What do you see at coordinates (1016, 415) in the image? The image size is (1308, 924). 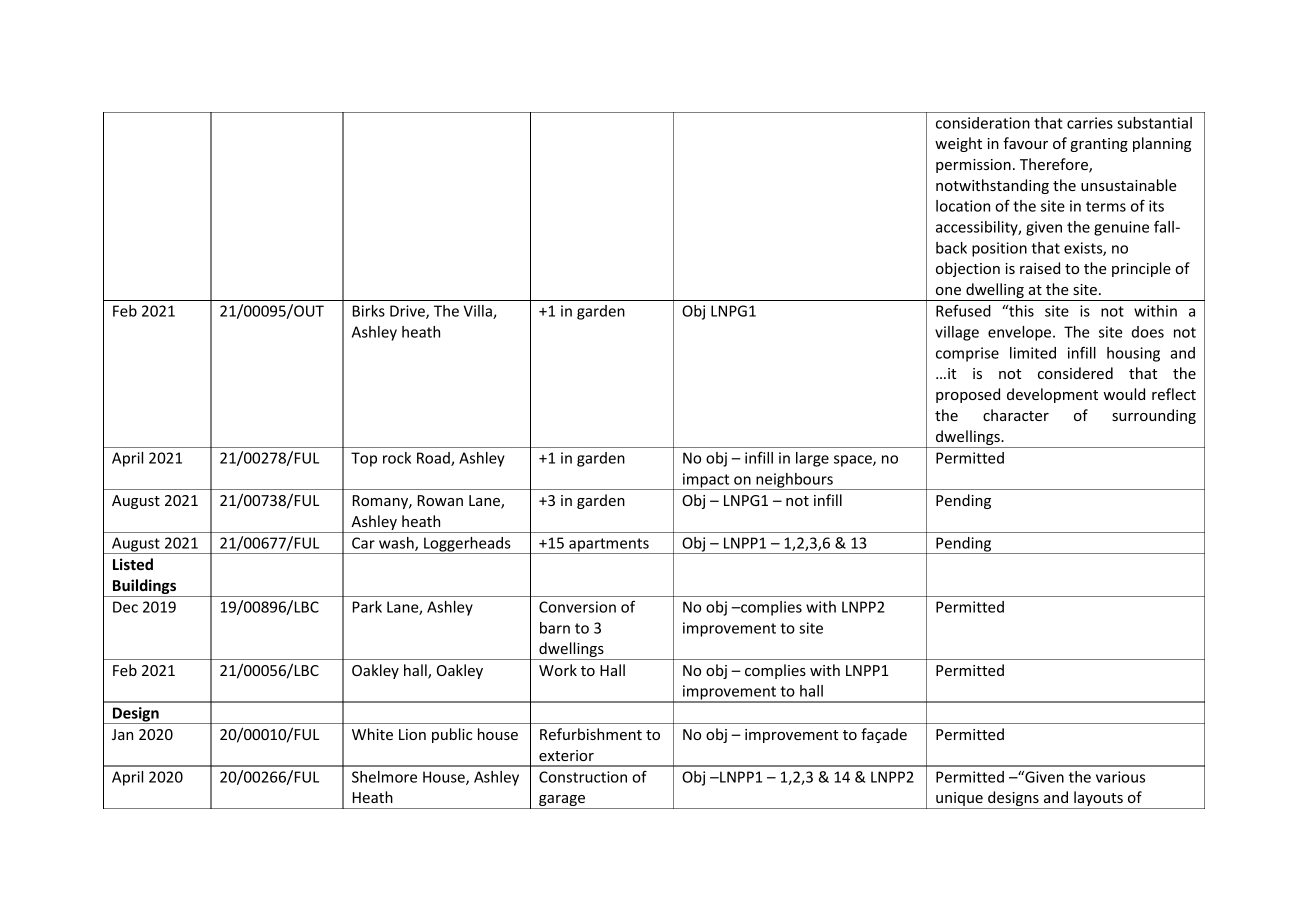 I see `character` at bounding box center [1016, 415].
